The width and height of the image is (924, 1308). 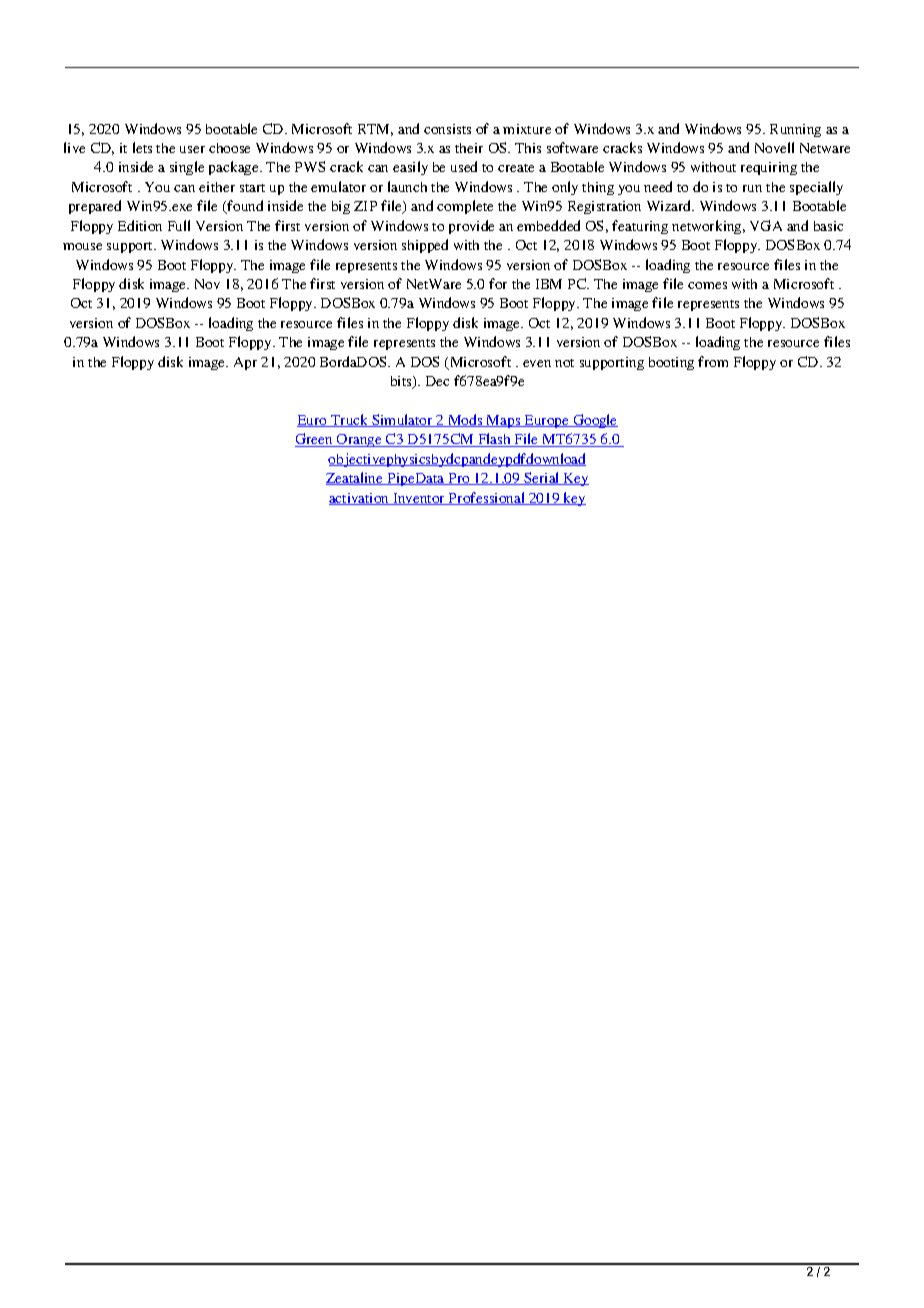 What do you see at coordinates (774, 147) in the image?
I see `Novell` at bounding box center [774, 147].
